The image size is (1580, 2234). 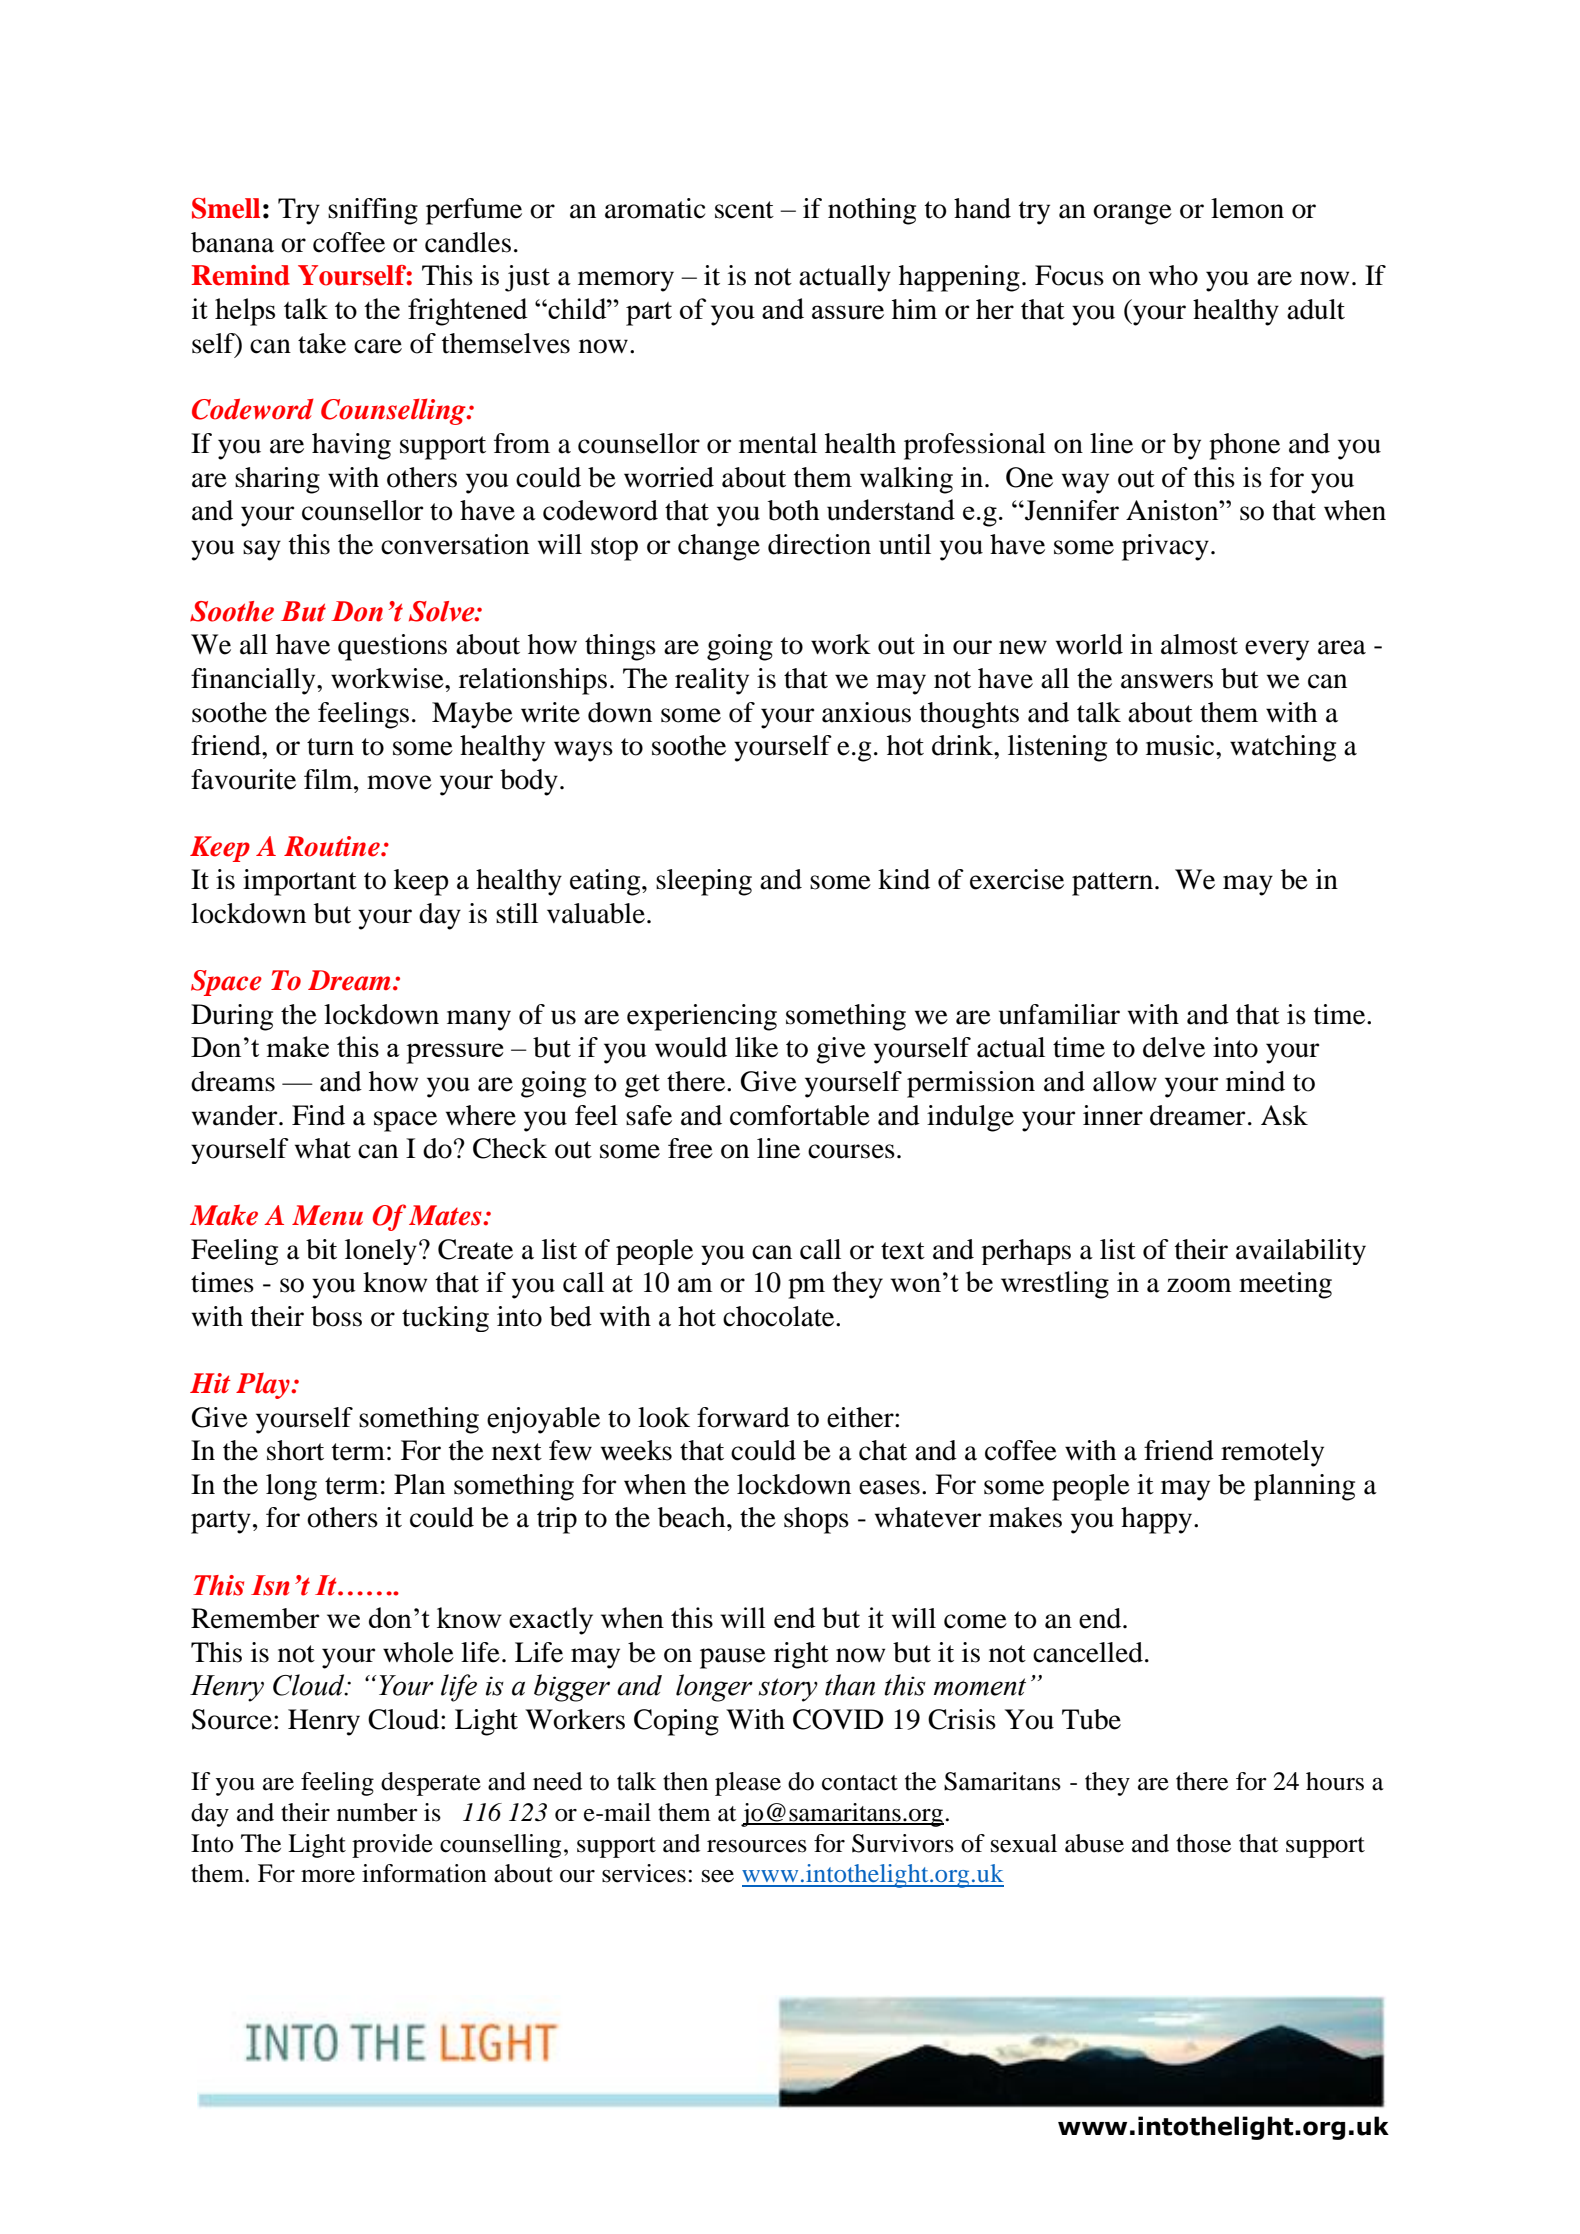 I want to click on adult, so click(x=1316, y=309).
